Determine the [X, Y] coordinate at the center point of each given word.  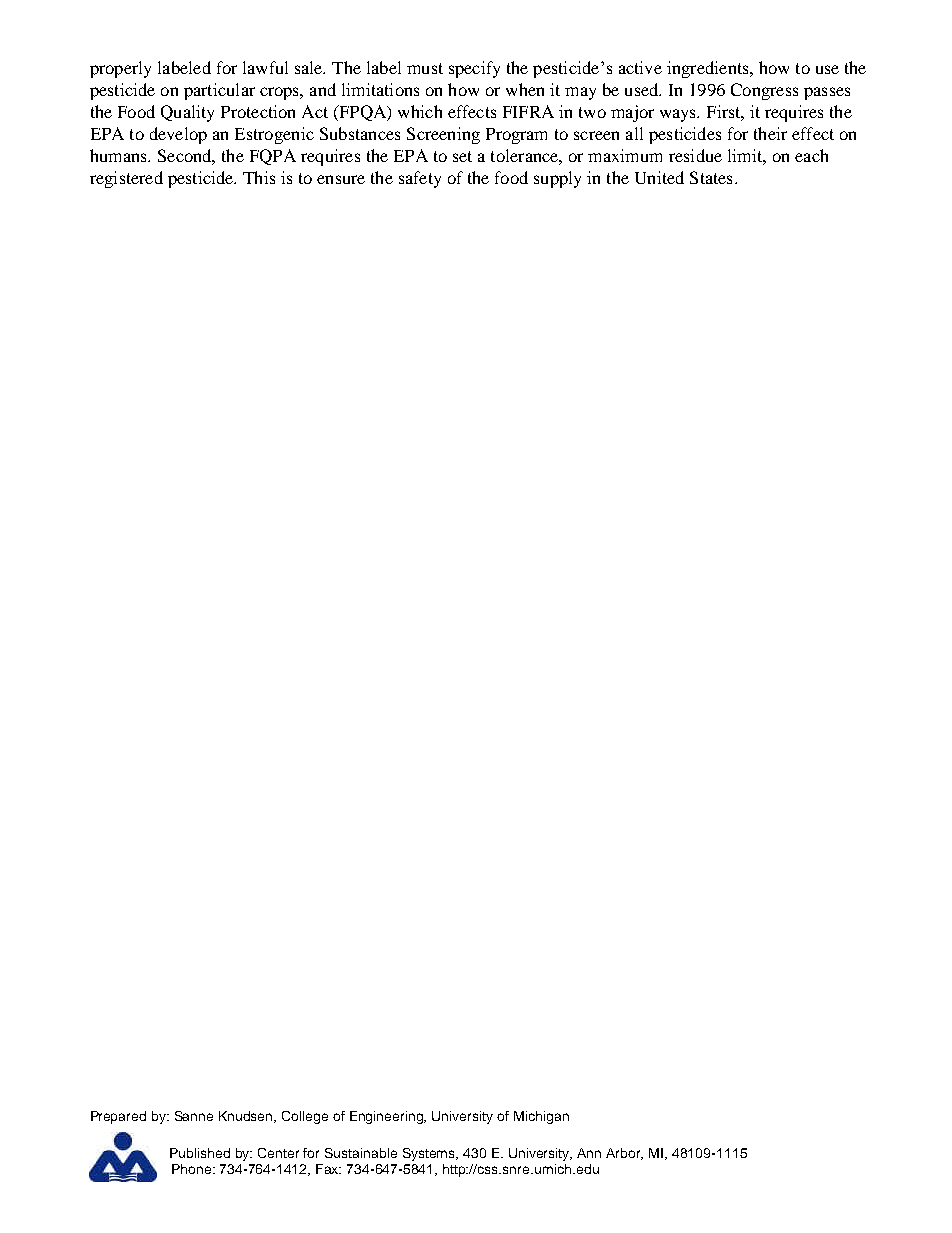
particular [219, 91]
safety [420, 179]
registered [126, 179]
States [711, 177]
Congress [764, 91]
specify [474, 69]
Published [200, 1153]
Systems [430, 1154]
